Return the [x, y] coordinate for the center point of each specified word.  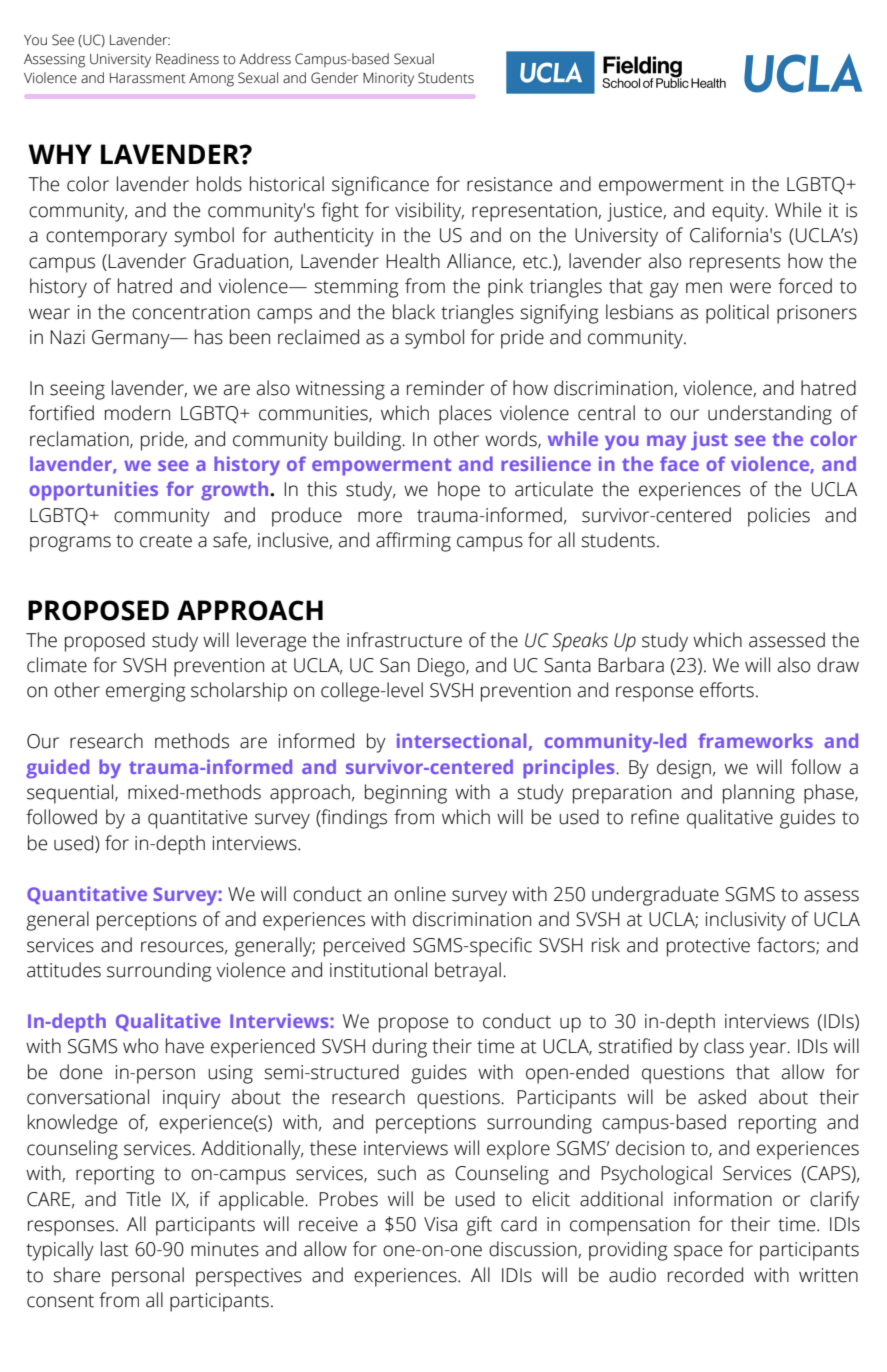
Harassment [148, 78]
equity [739, 212]
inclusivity [746, 921]
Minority [388, 79]
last [115, 1249]
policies [779, 517]
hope [459, 491]
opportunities [93, 491]
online [420, 894]
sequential [71, 794]
